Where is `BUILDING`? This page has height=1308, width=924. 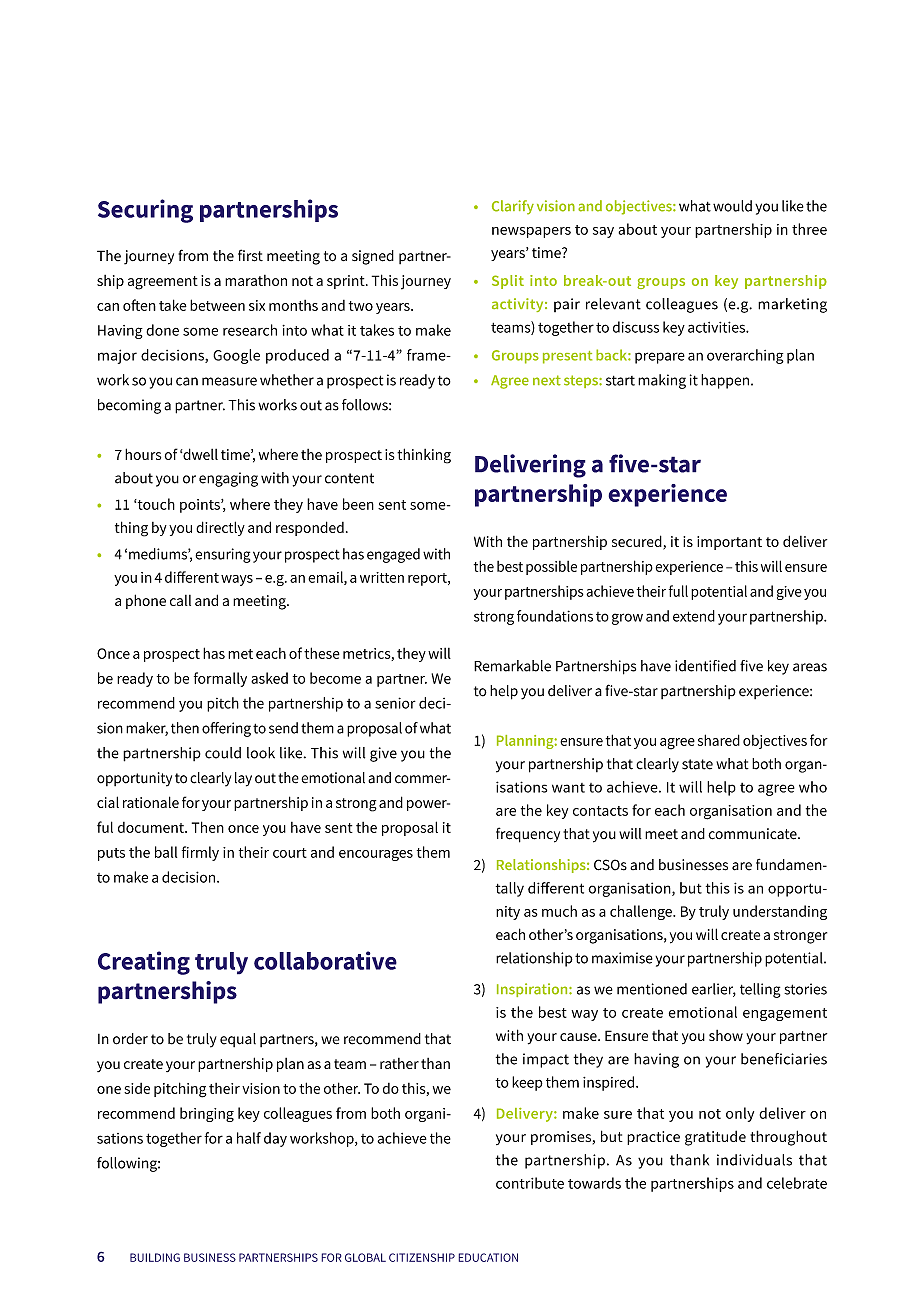
BUILDING is located at coordinates (155, 1257).
